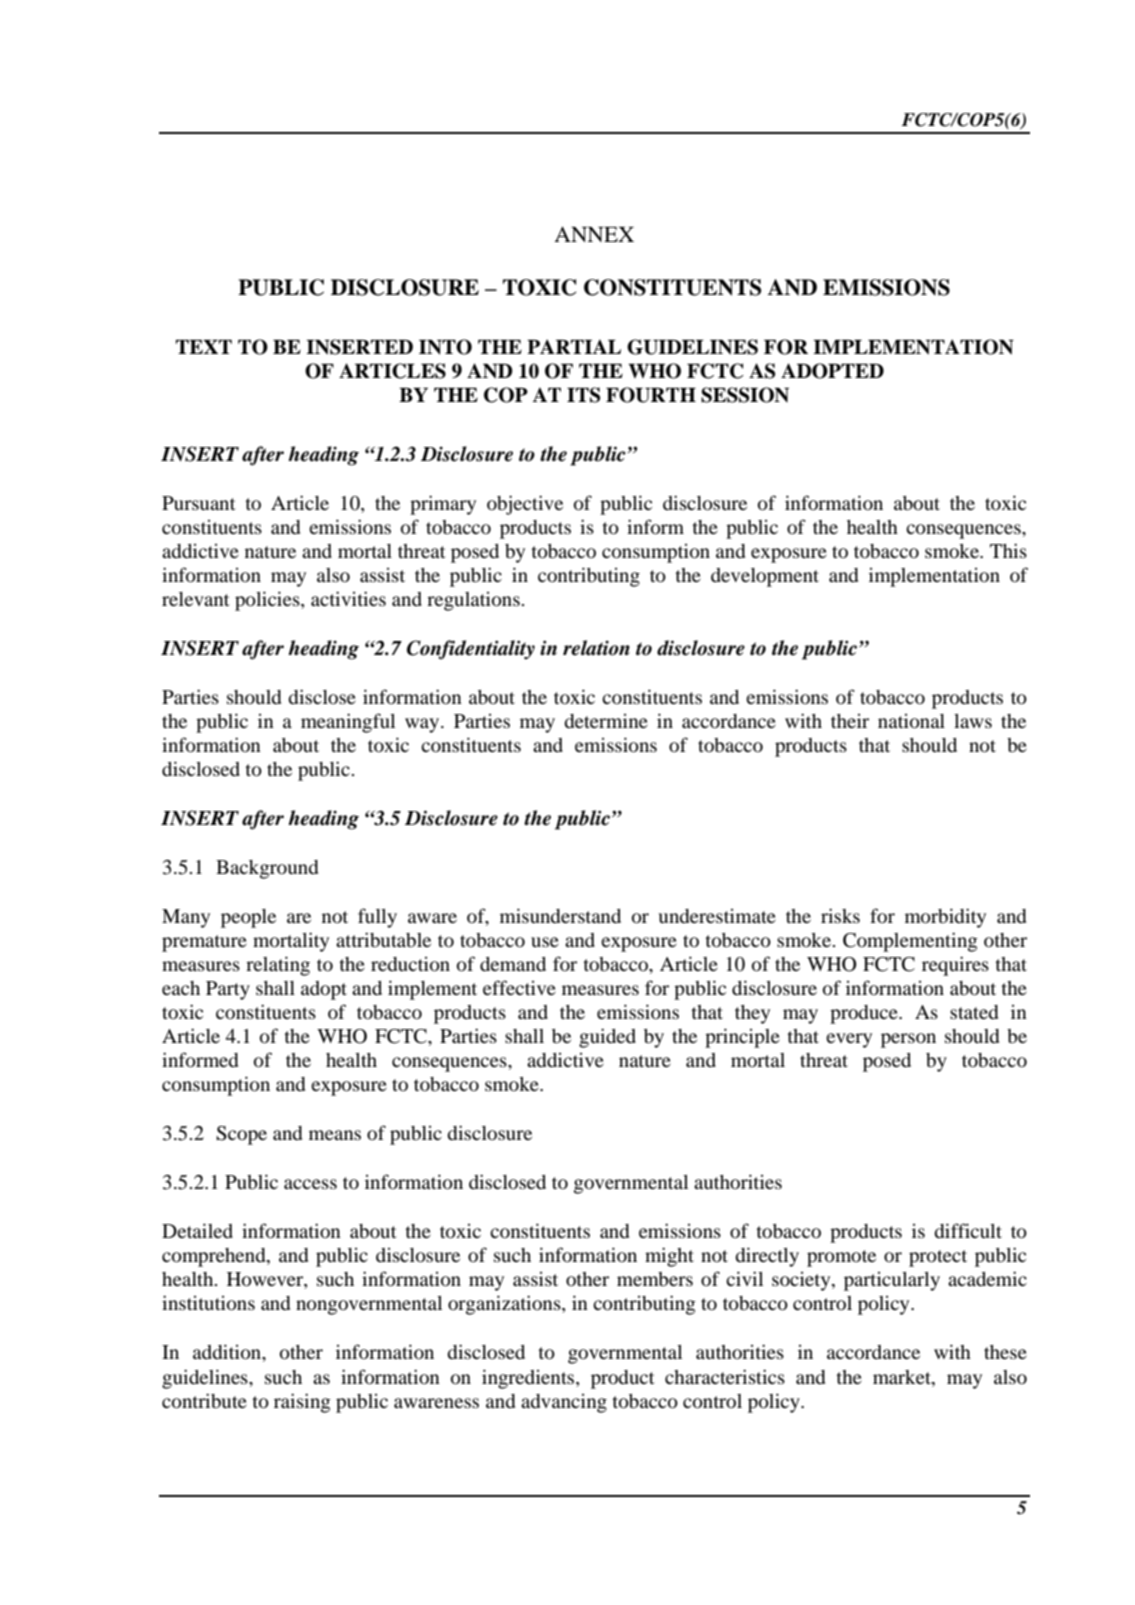  I want to click on national, so click(911, 721).
